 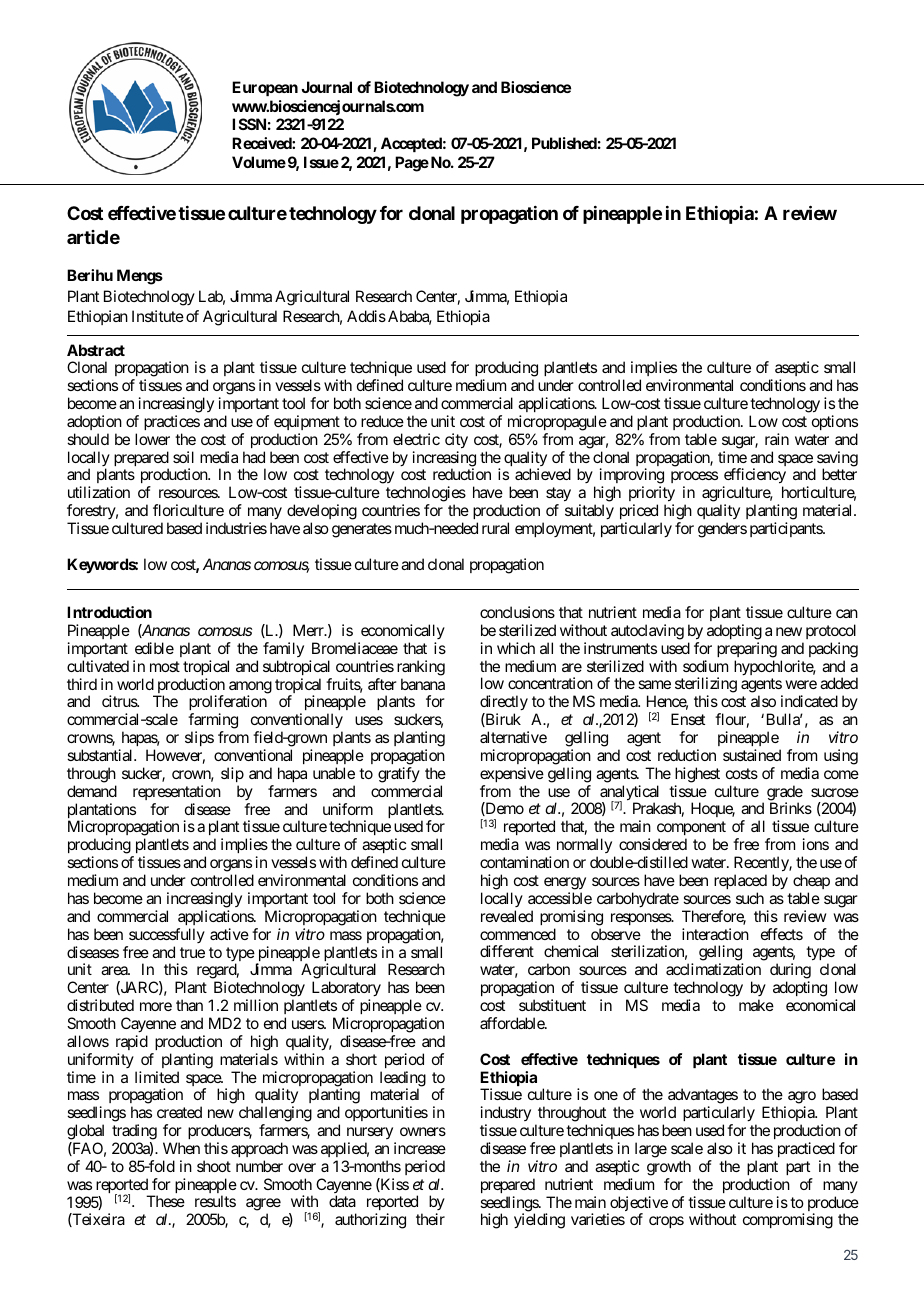 I want to click on grade, so click(x=785, y=794).
